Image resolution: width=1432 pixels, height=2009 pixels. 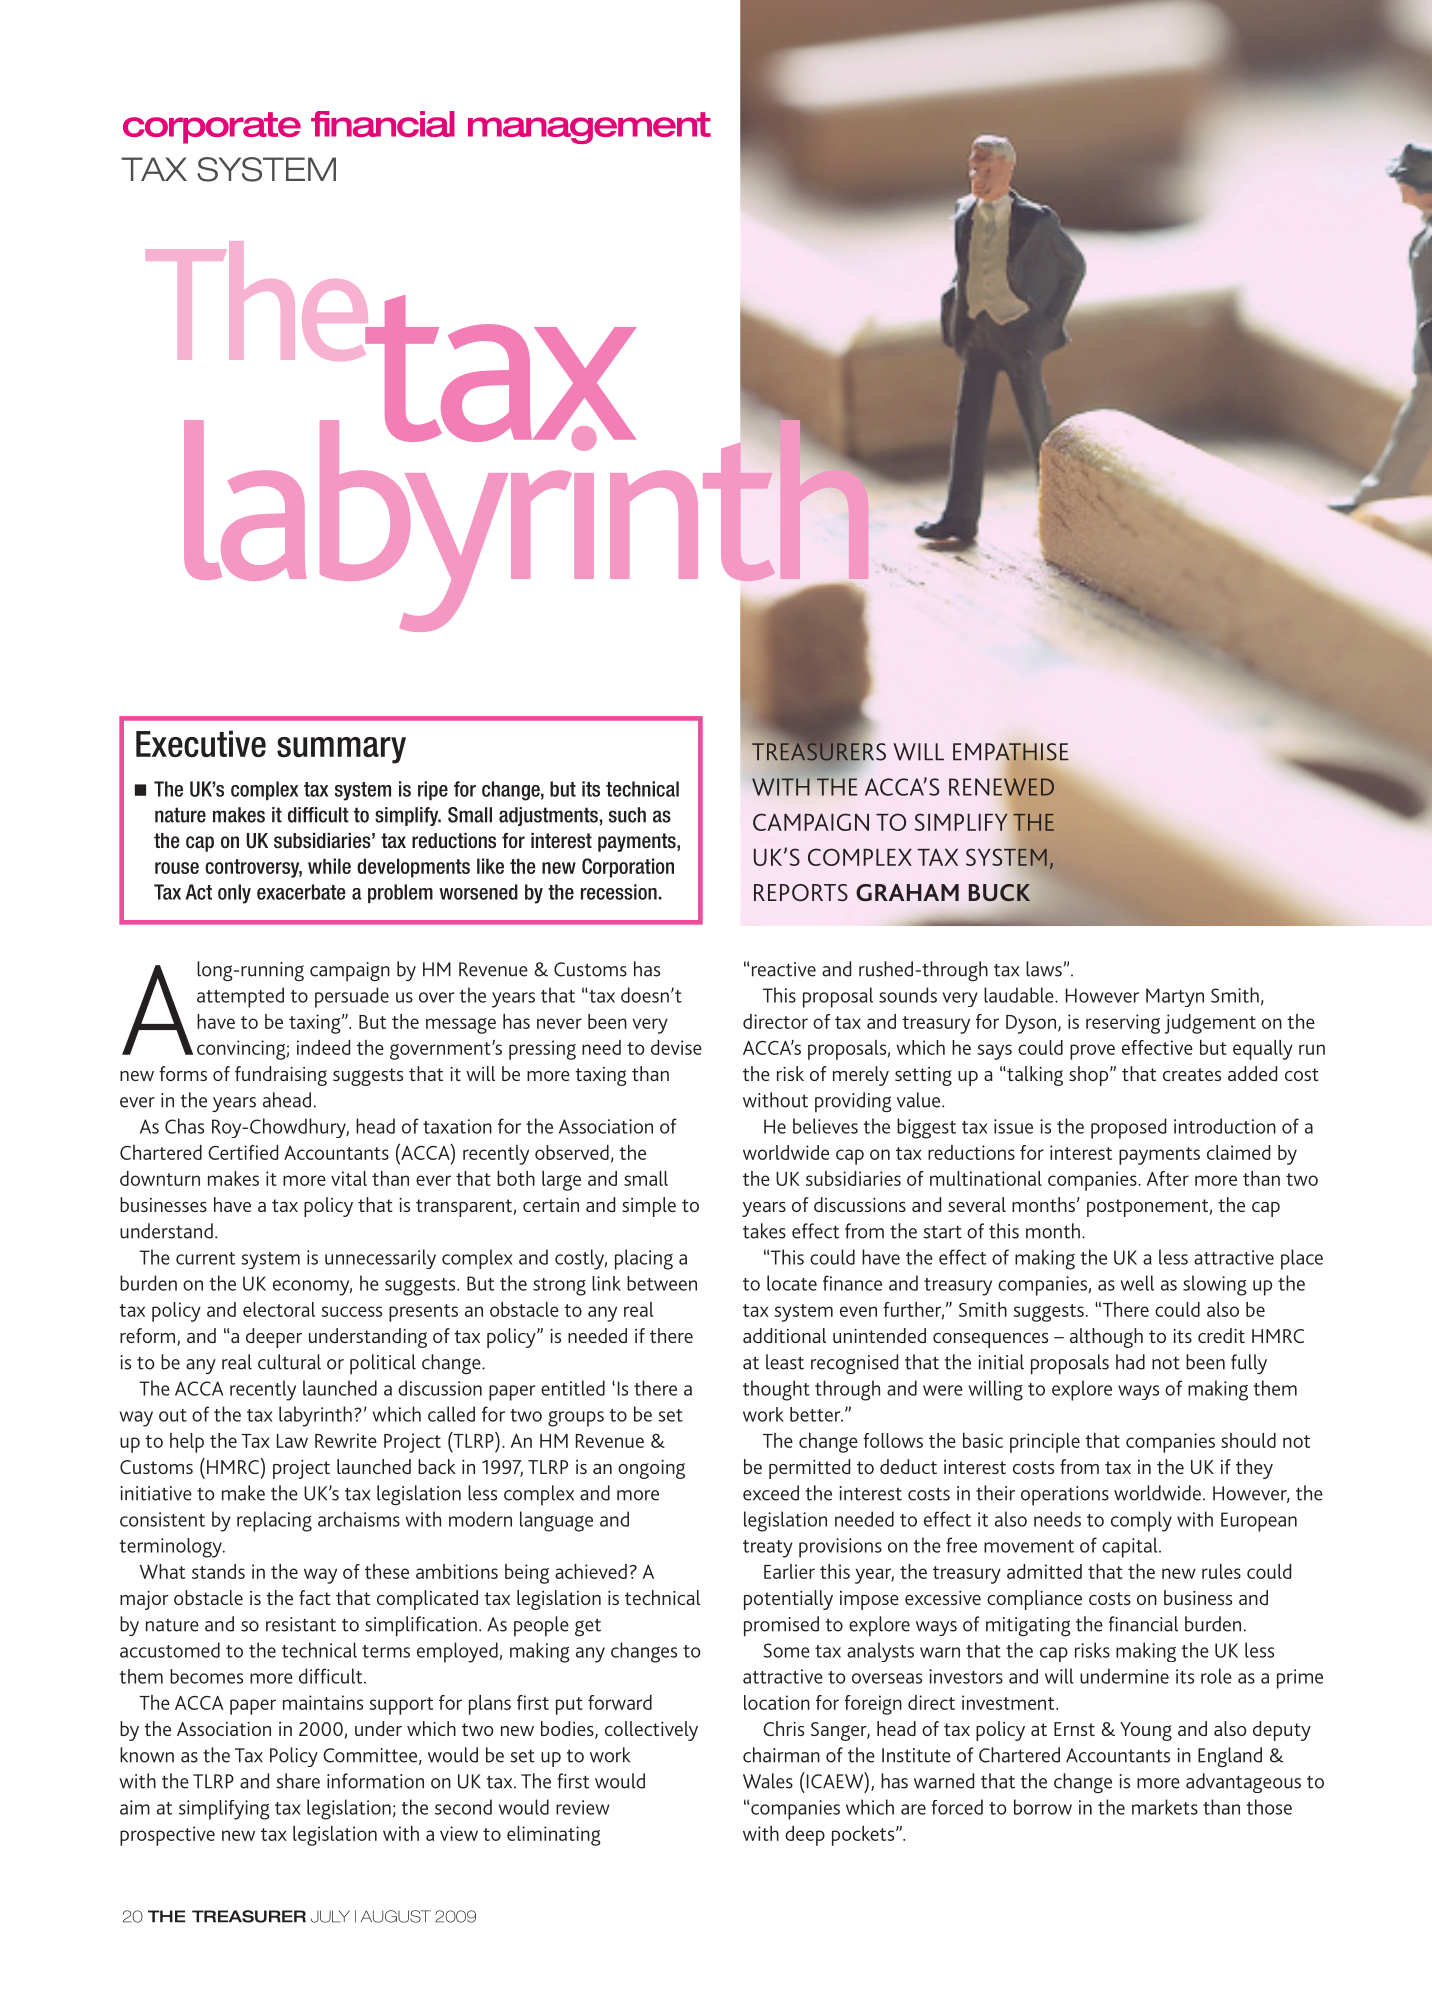 What do you see at coordinates (330, 1916) in the document?
I see `JULY` at bounding box center [330, 1916].
